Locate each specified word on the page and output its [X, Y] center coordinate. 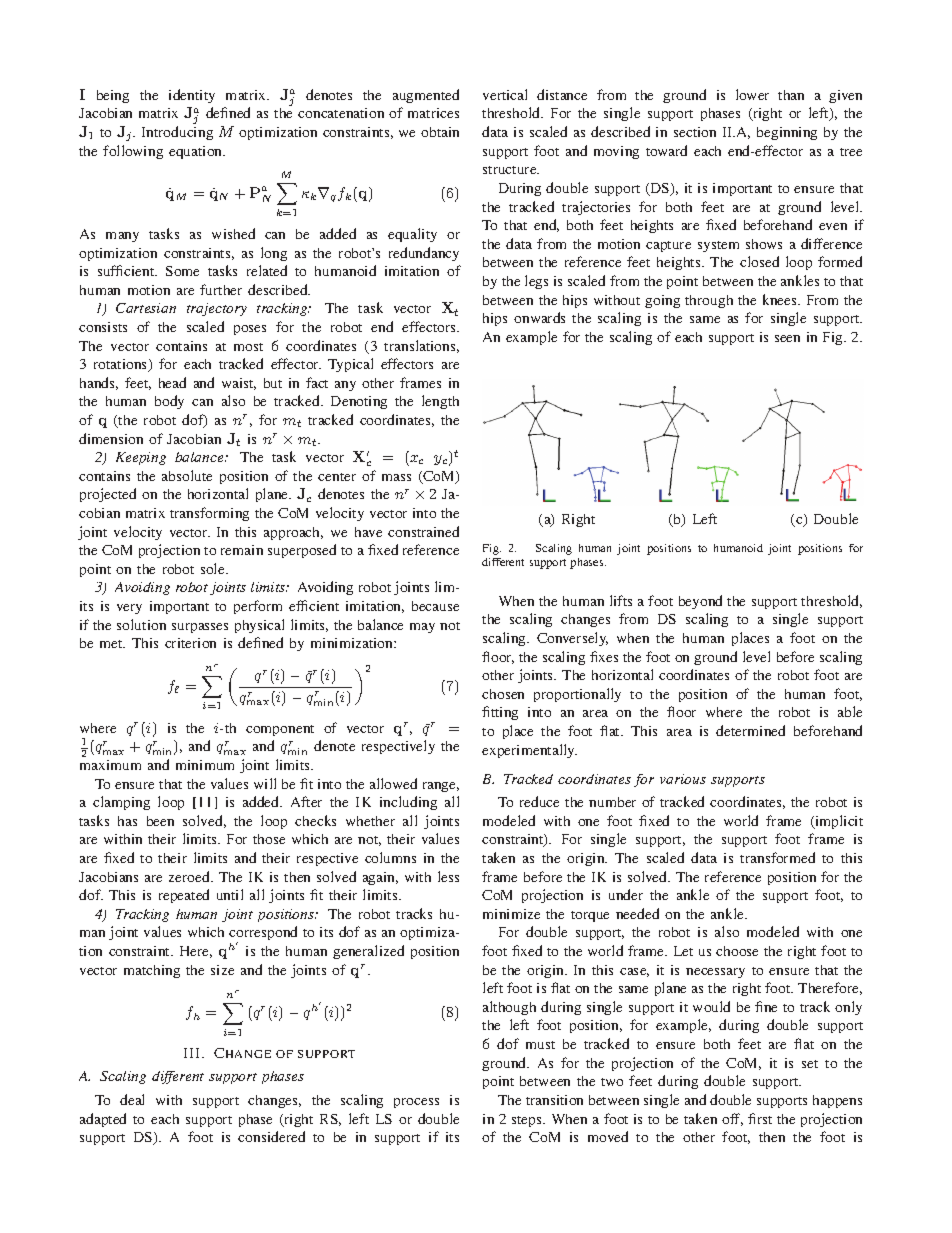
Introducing [177, 133]
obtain [440, 132]
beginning [787, 133]
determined [750, 730]
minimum [205, 765]
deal [132, 1099]
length [440, 402]
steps [528, 1121]
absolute [187, 475]
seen [787, 338]
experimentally [529, 751]
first [760, 1118]
